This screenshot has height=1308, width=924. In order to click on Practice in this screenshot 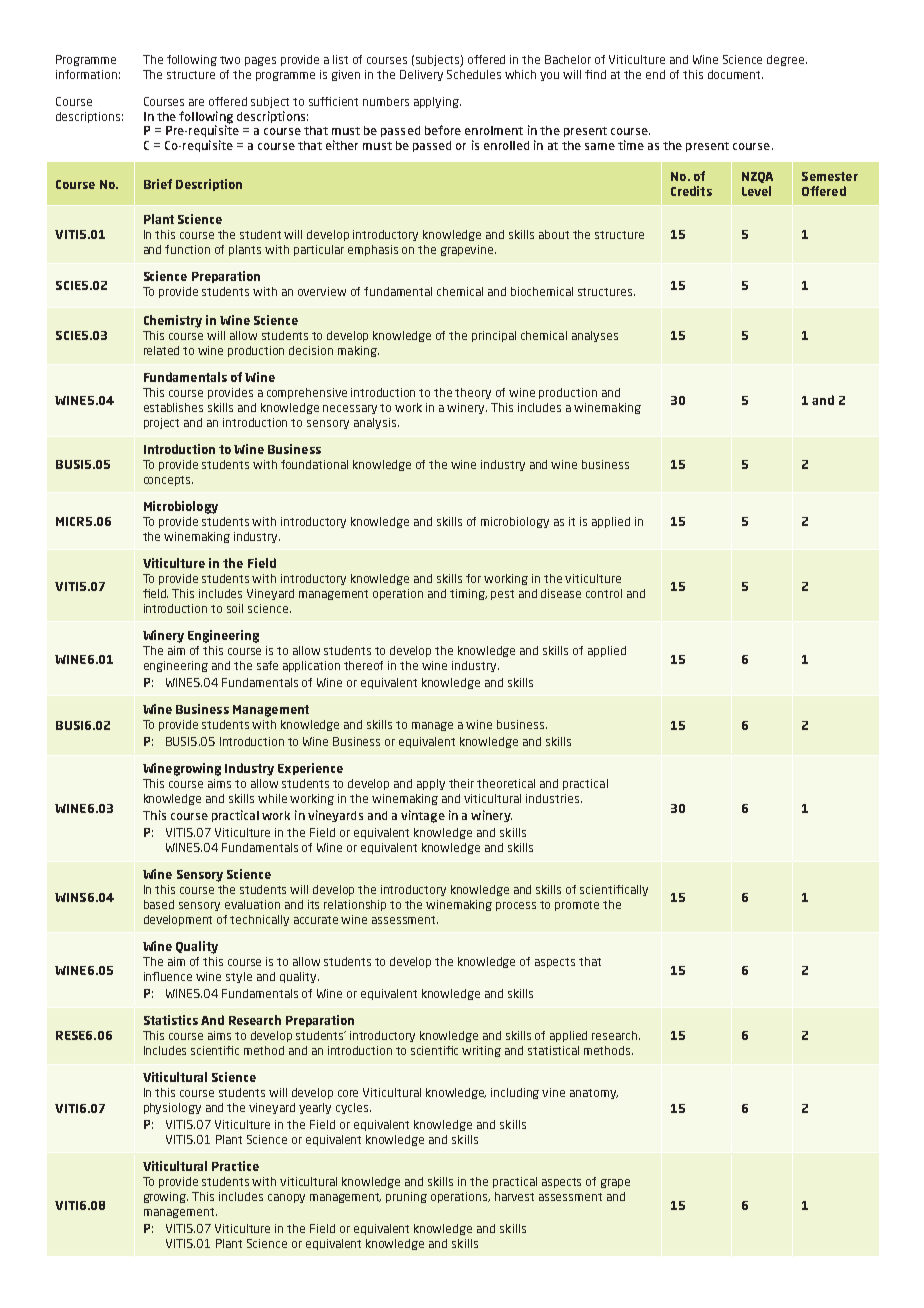, I will do `click(235, 1166)`.
